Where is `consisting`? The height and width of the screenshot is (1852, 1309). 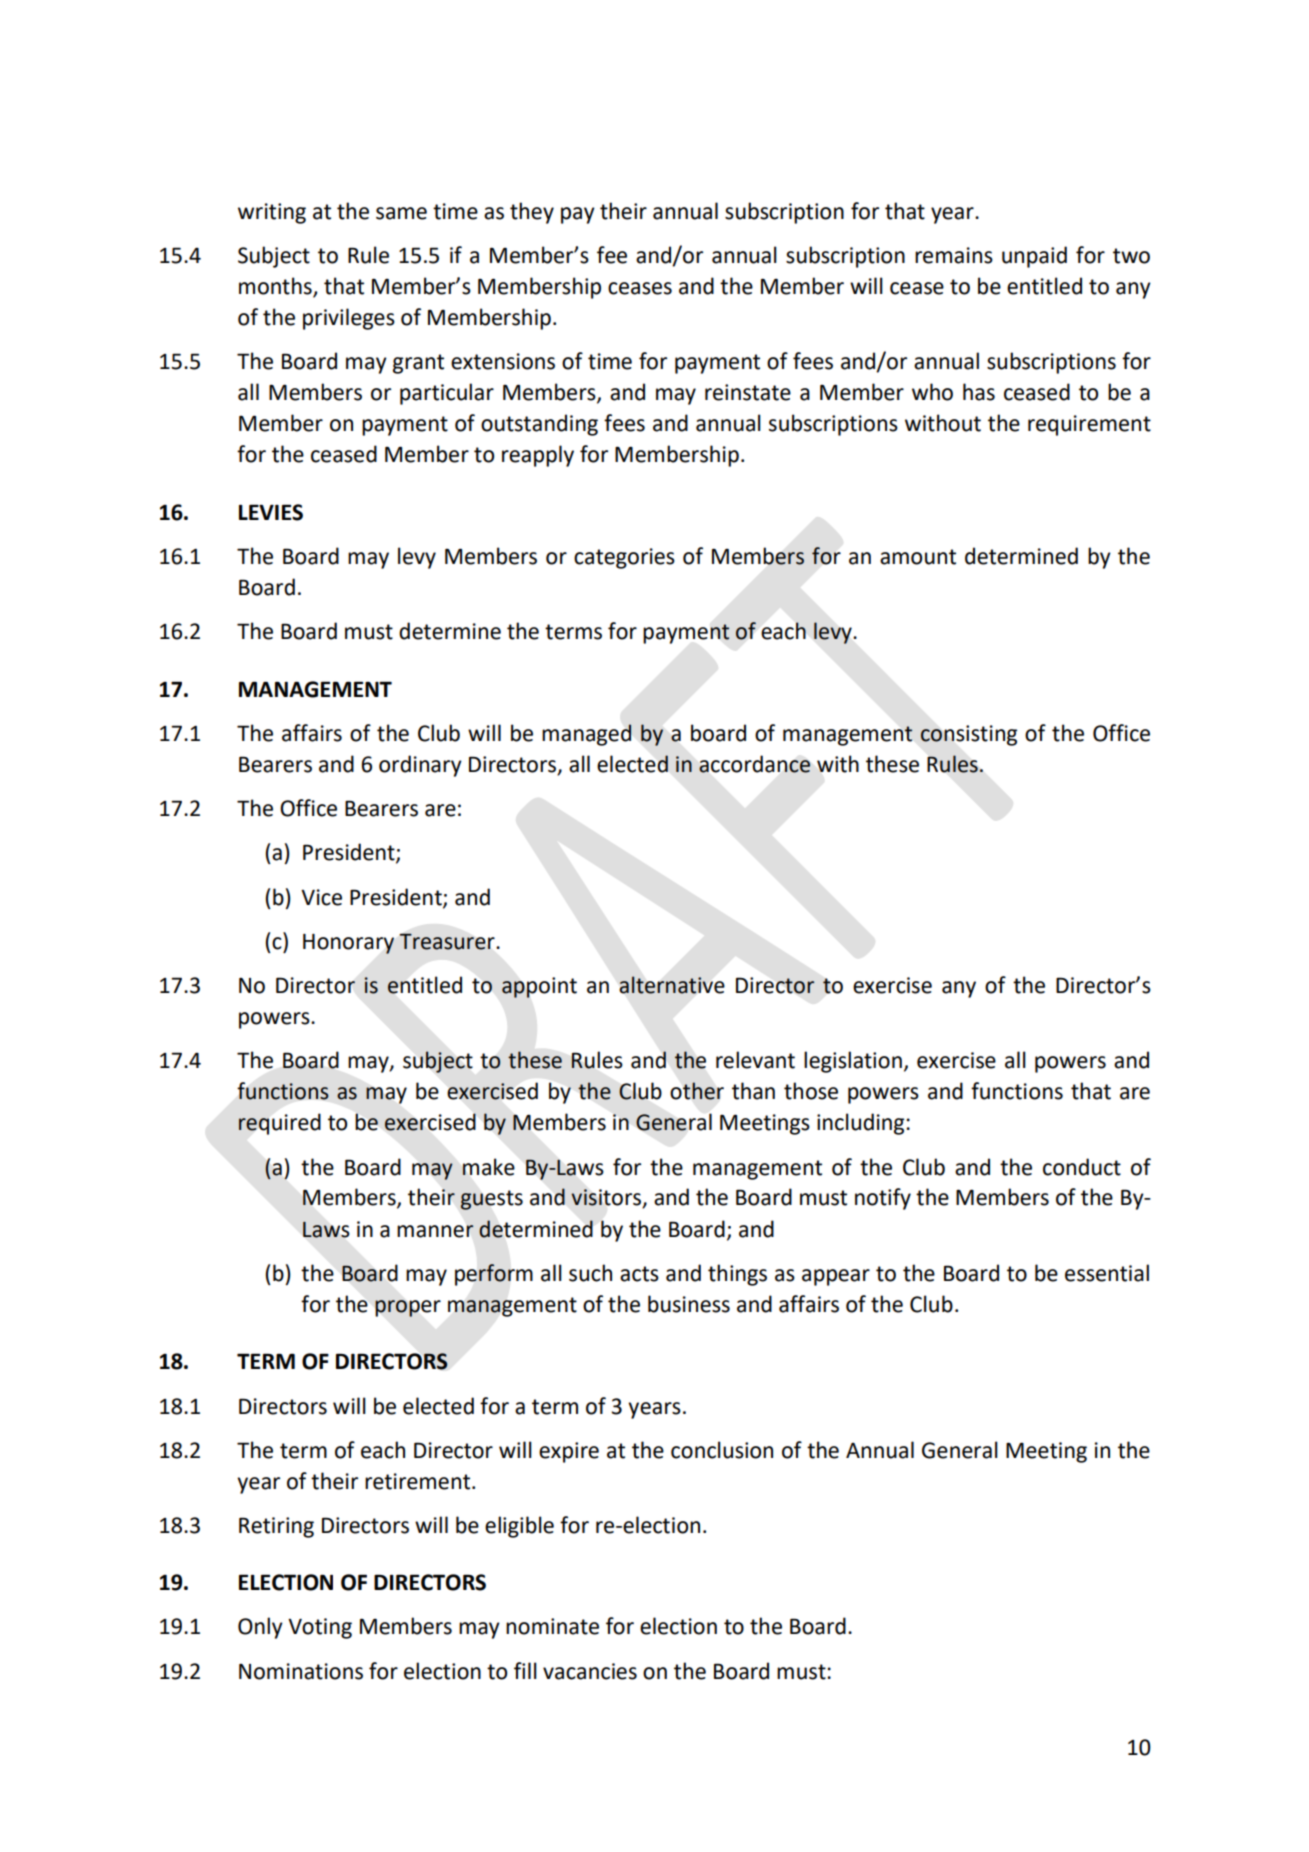
consisting is located at coordinates (968, 735).
